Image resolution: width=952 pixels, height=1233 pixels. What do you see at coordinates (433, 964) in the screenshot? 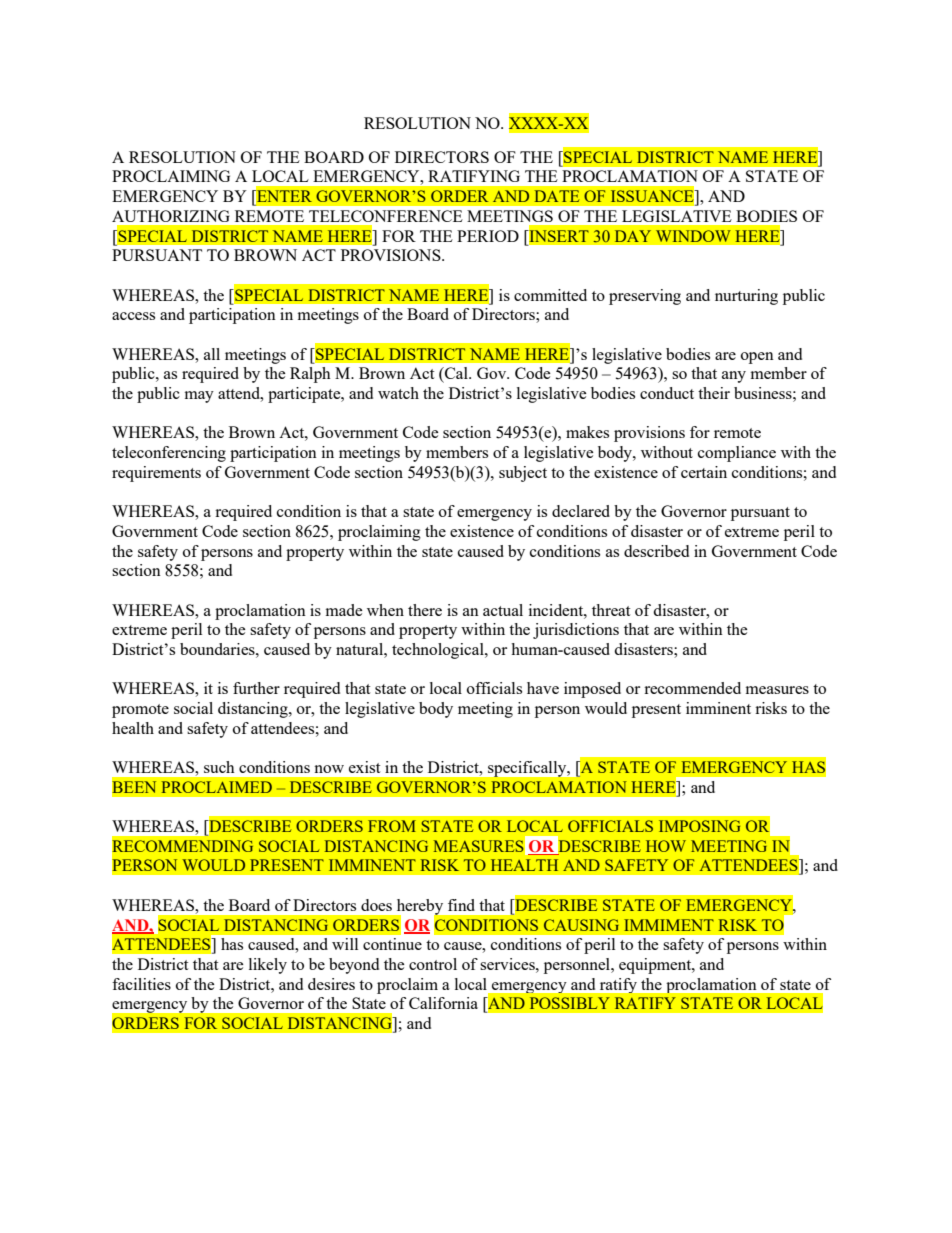
I see `control` at bounding box center [433, 964].
